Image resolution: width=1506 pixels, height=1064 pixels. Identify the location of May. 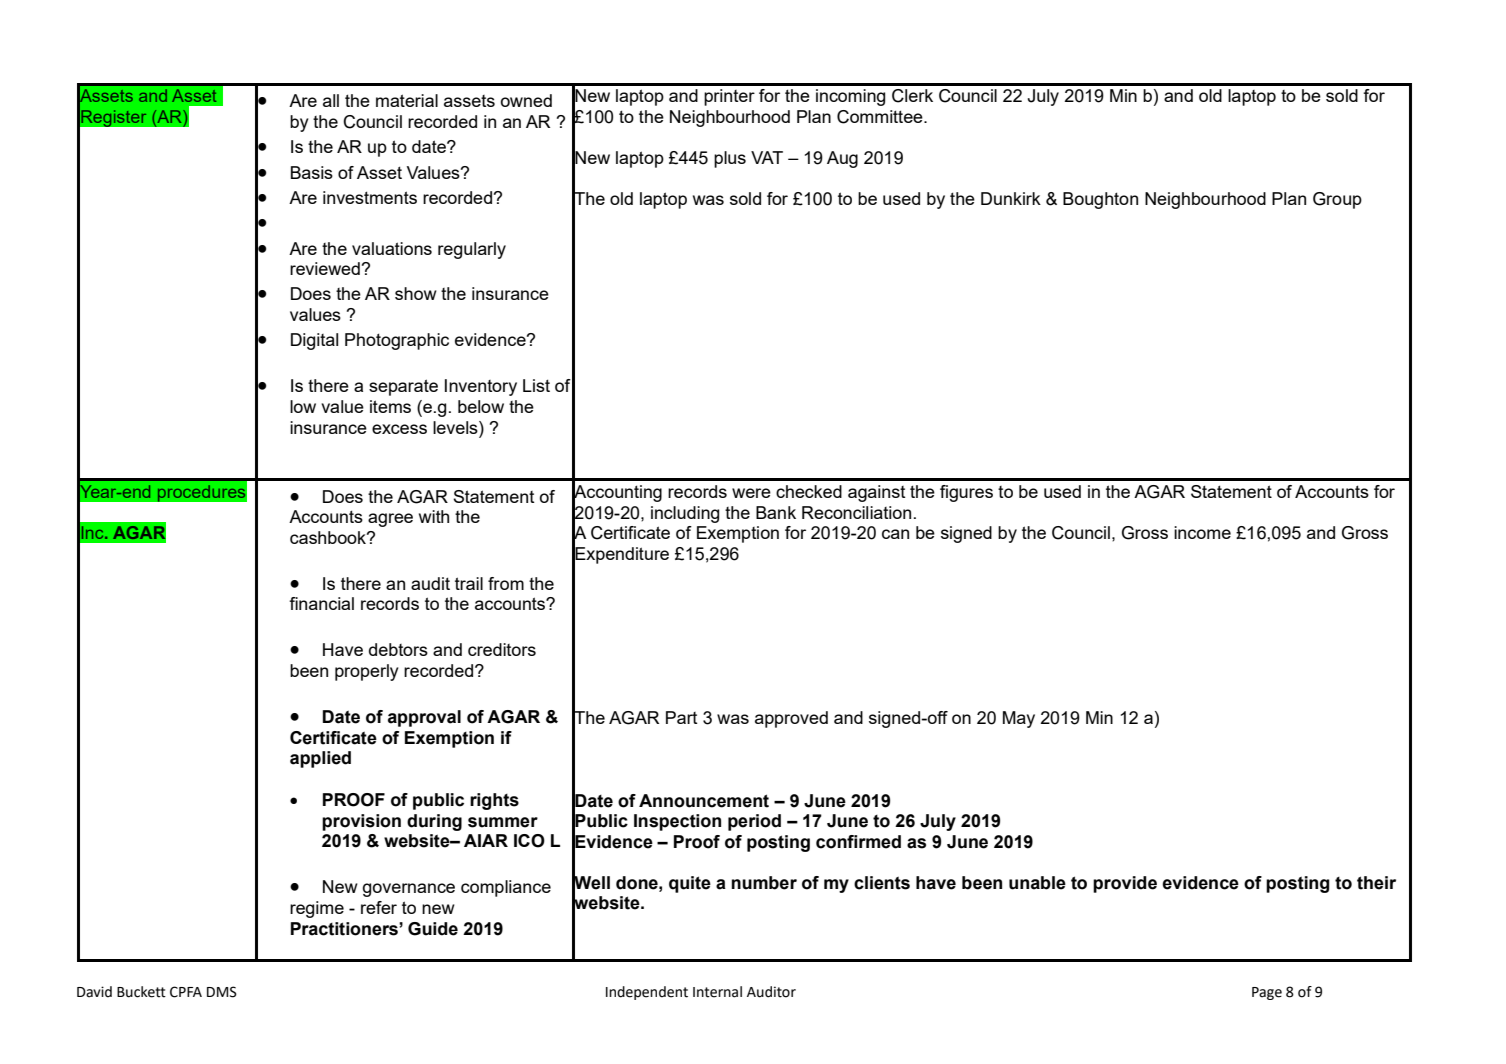
(1019, 719).
